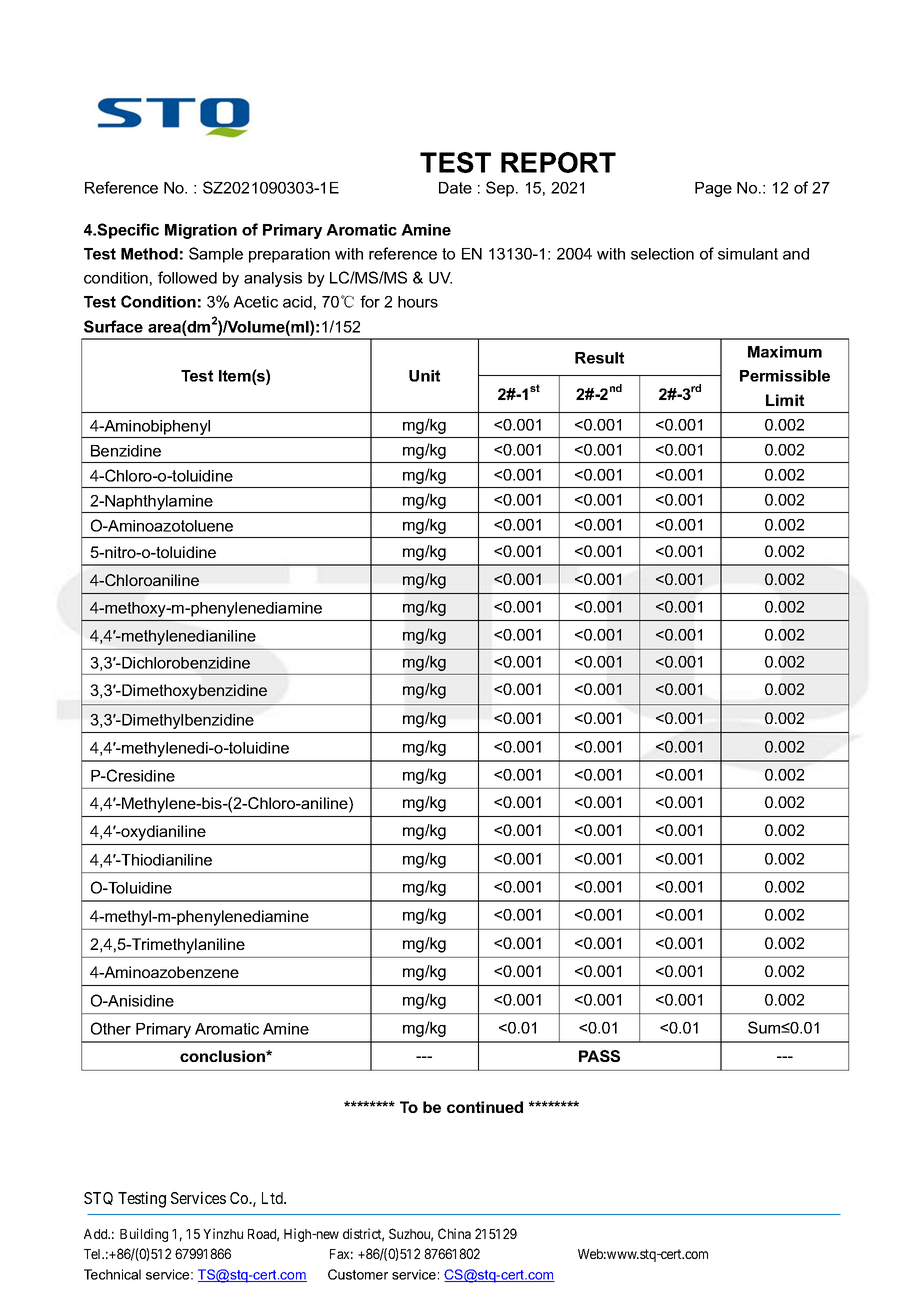 The height and width of the page is (1308, 924). What do you see at coordinates (599, 1056) in the page?
I see `PASS` at bounding box center [599, 1056].
